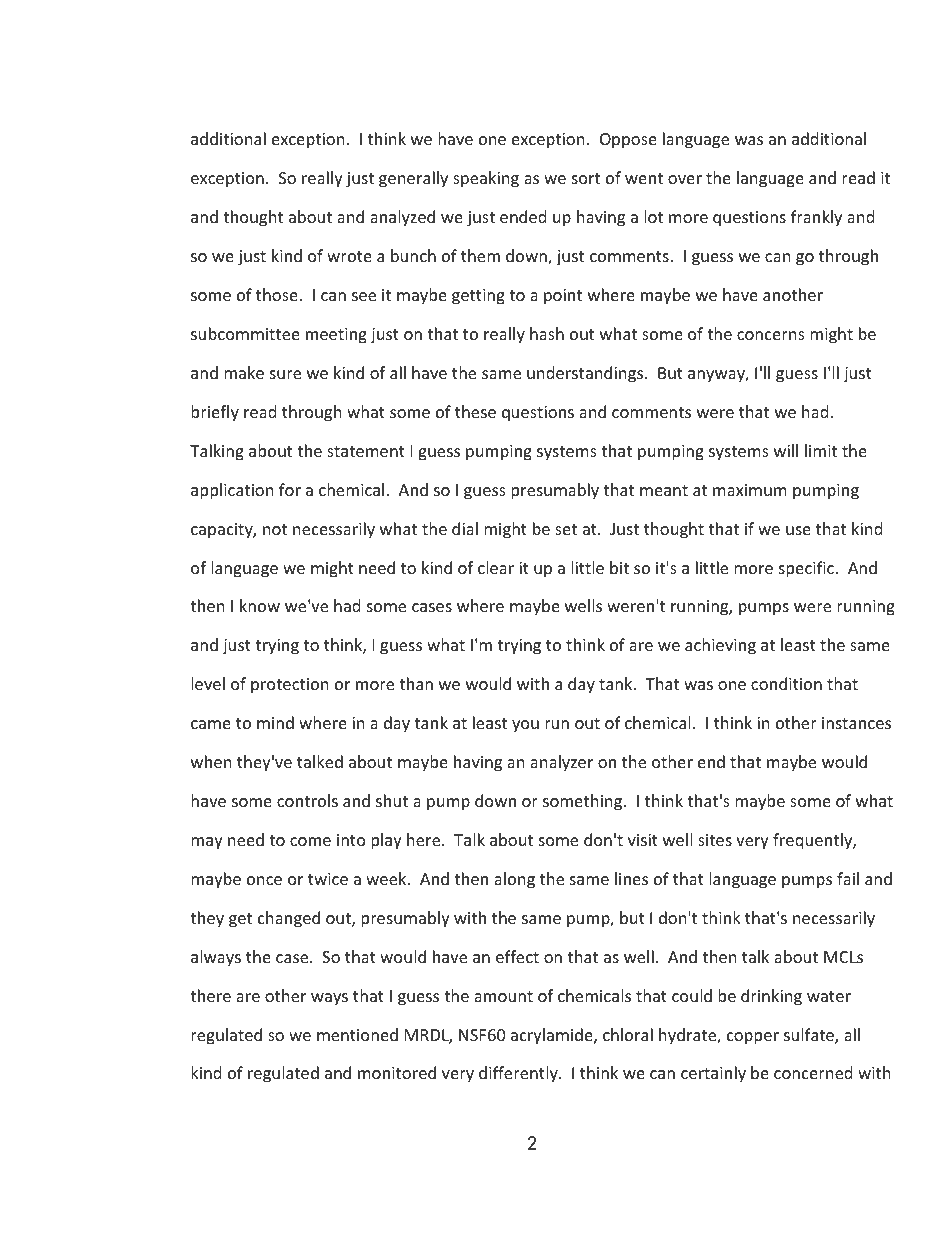 The height and width of the screenshot is (1233, 952). Describe the element at coordinates (586, 374) in the screenshot. I see `understandings` at that location.
